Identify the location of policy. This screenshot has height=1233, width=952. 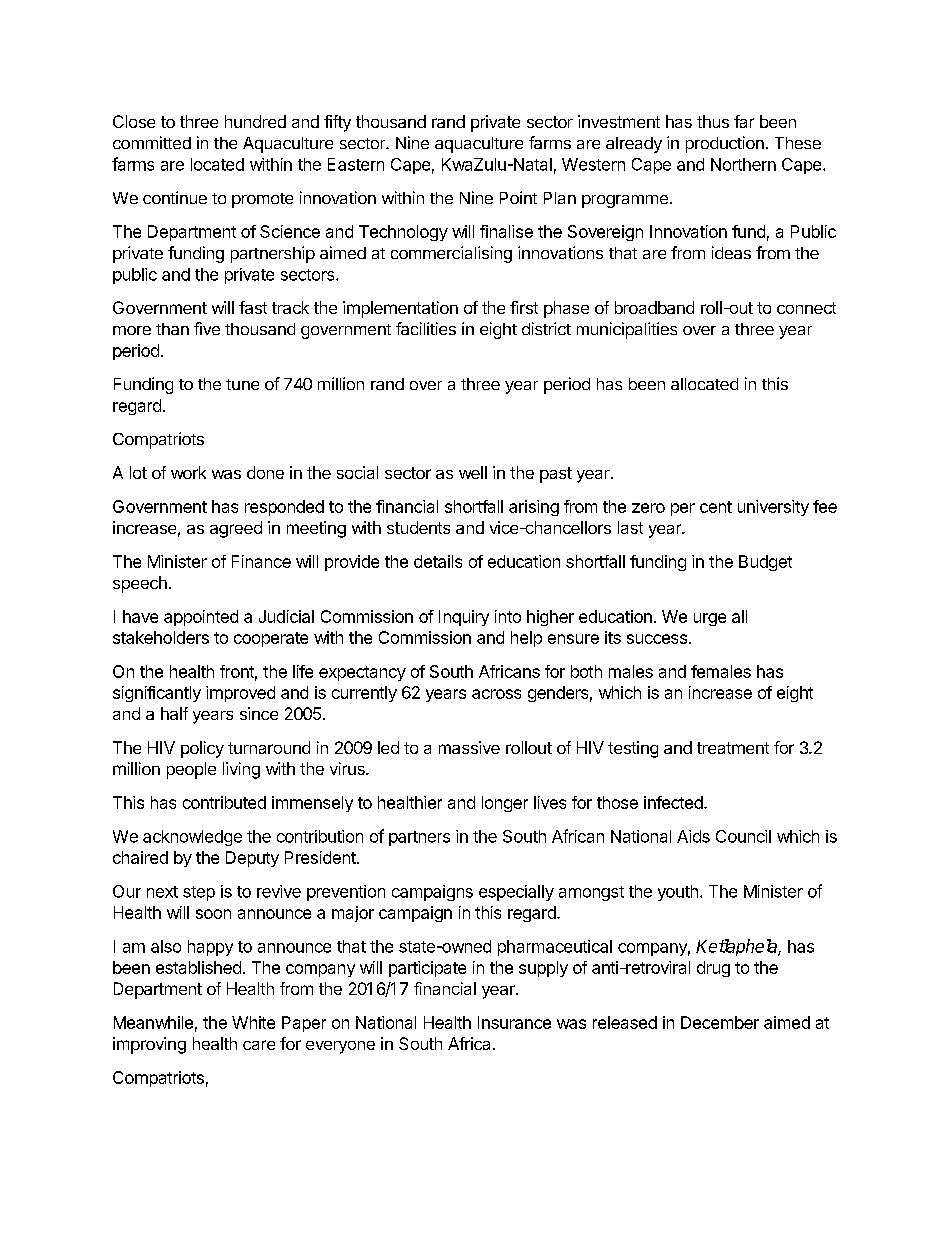
(202, 749).
